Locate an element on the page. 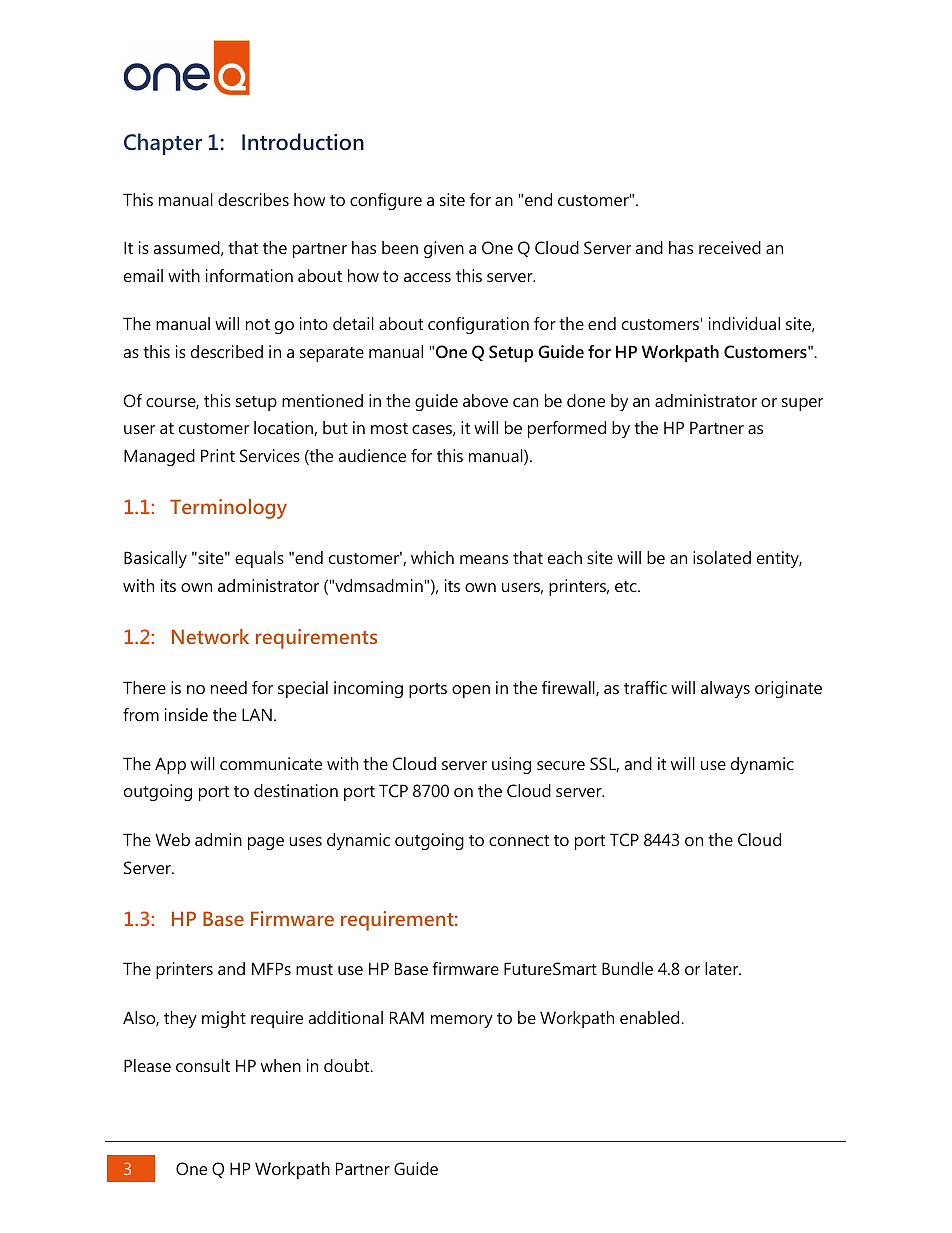 Image resolution: width=952 pixels, height=1233 pixels. configure is located at coordinates (386, 201).
